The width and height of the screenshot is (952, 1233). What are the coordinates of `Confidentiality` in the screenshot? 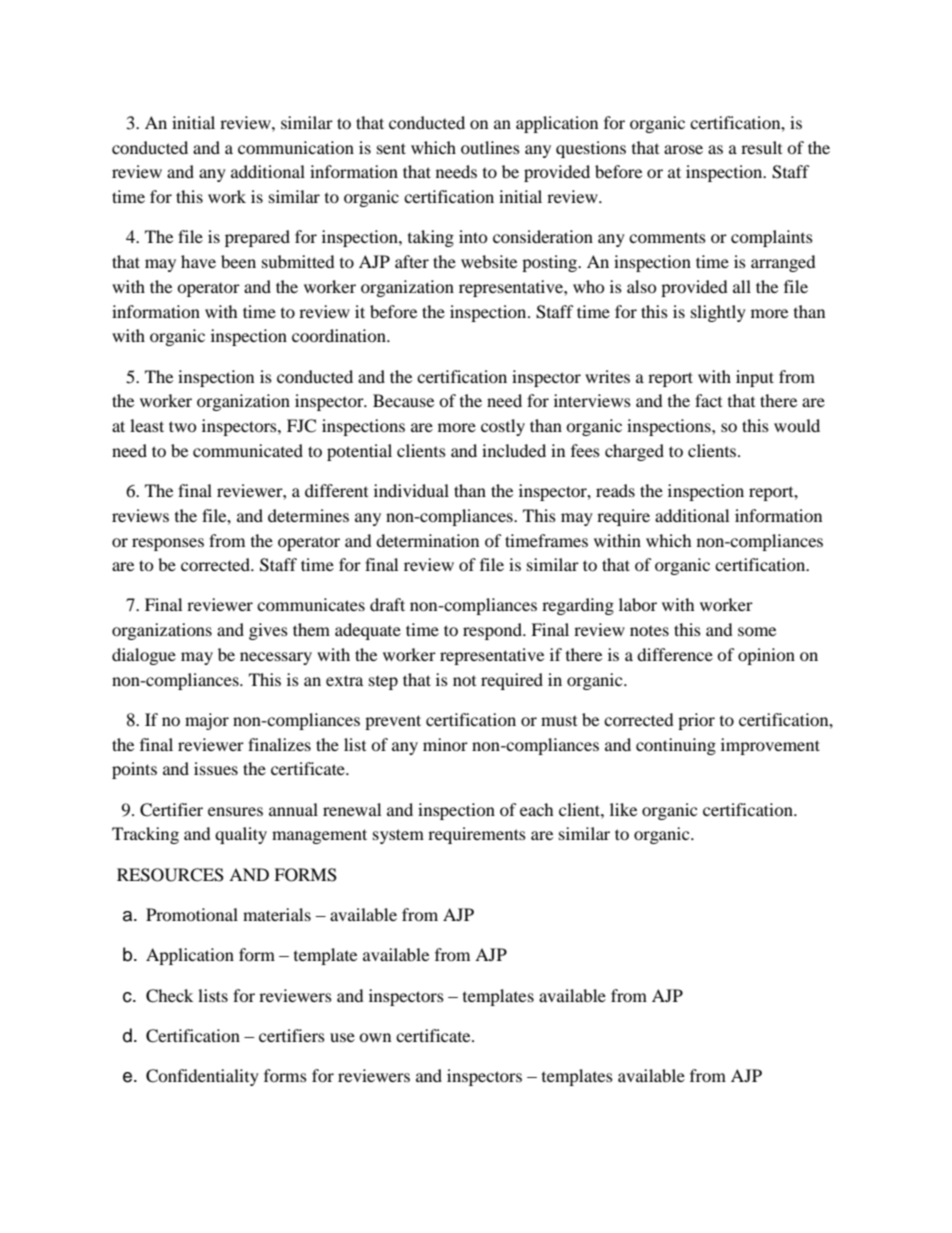 It's located at (202, 1077).
